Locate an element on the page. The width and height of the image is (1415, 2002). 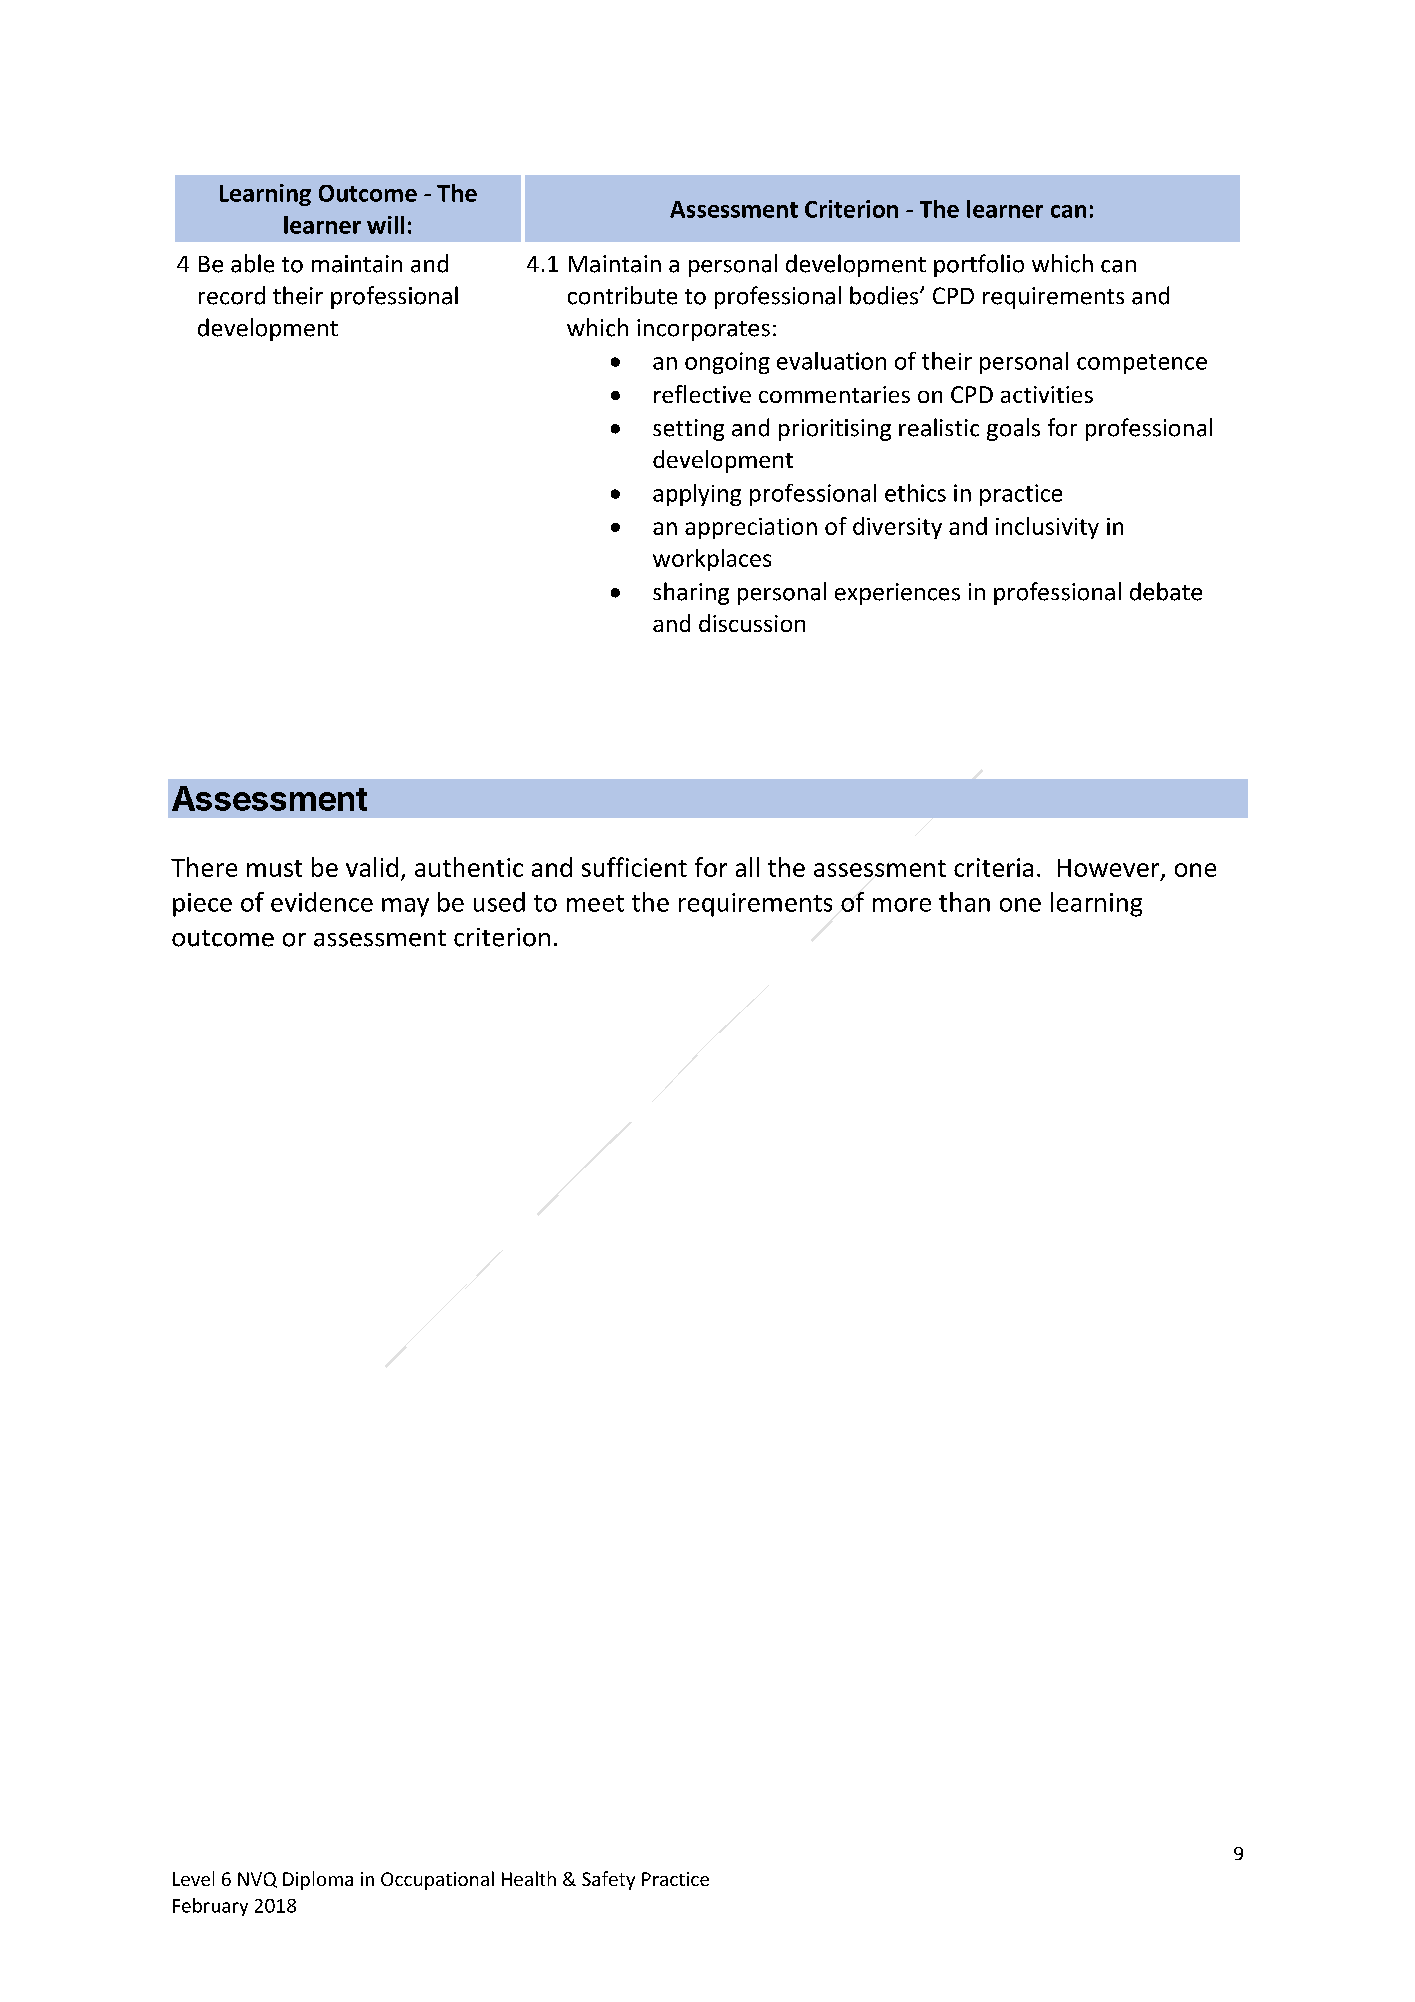
evidence is located at coordinates (322, 902).
